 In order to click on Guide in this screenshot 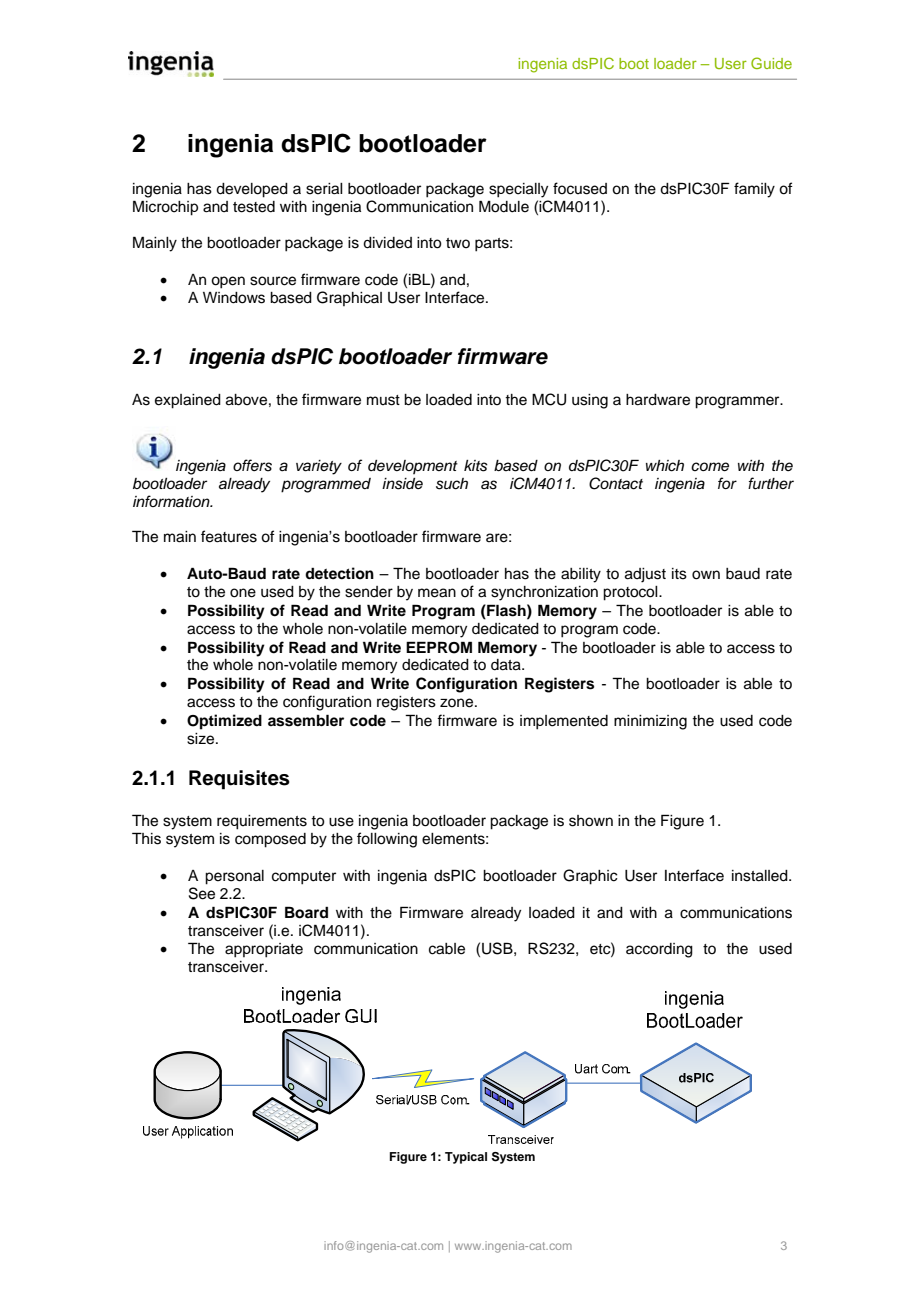, I will do `click(771, 63)`.
